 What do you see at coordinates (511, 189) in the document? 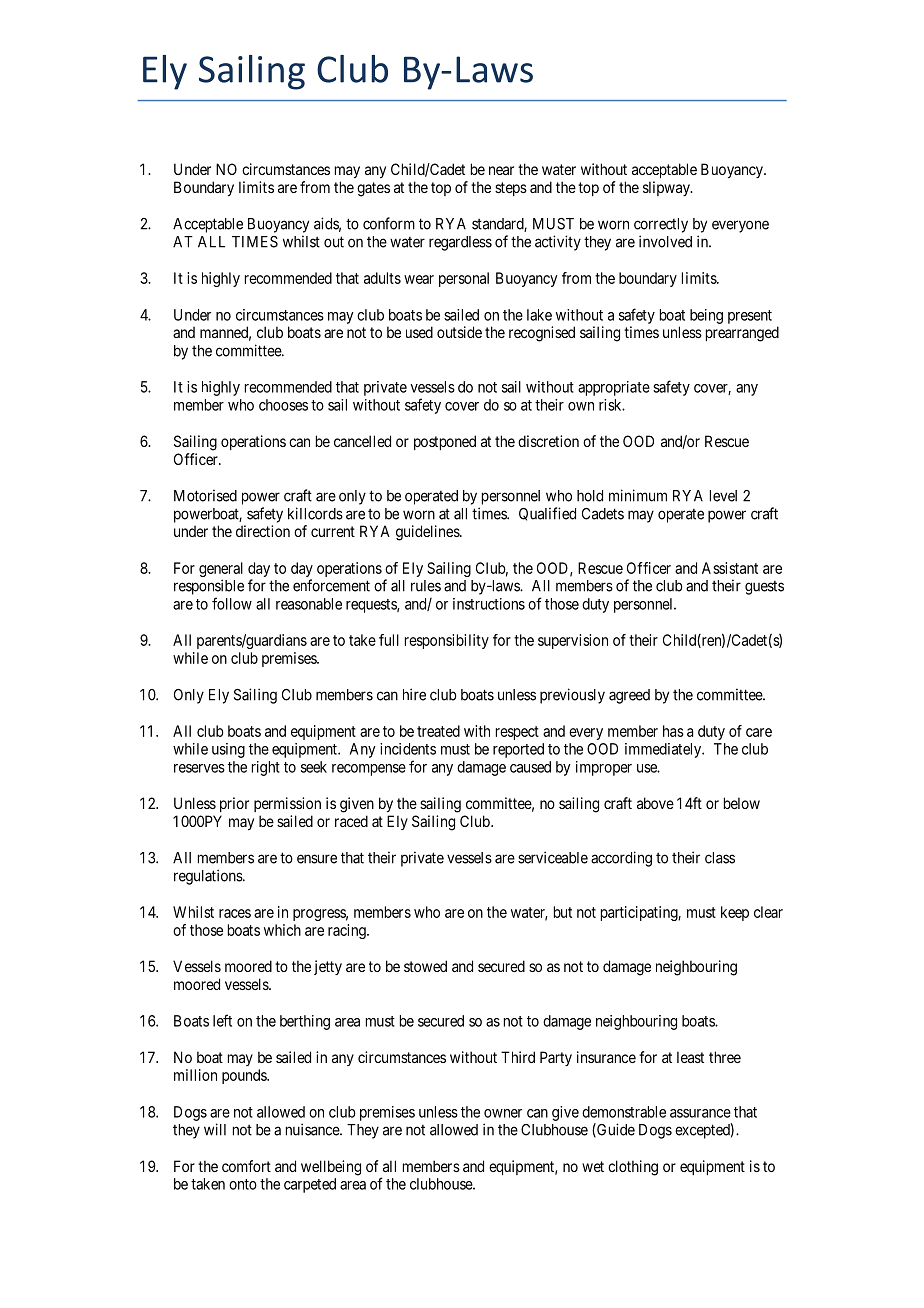
I see `steps` at bounding box center [511, 189].
